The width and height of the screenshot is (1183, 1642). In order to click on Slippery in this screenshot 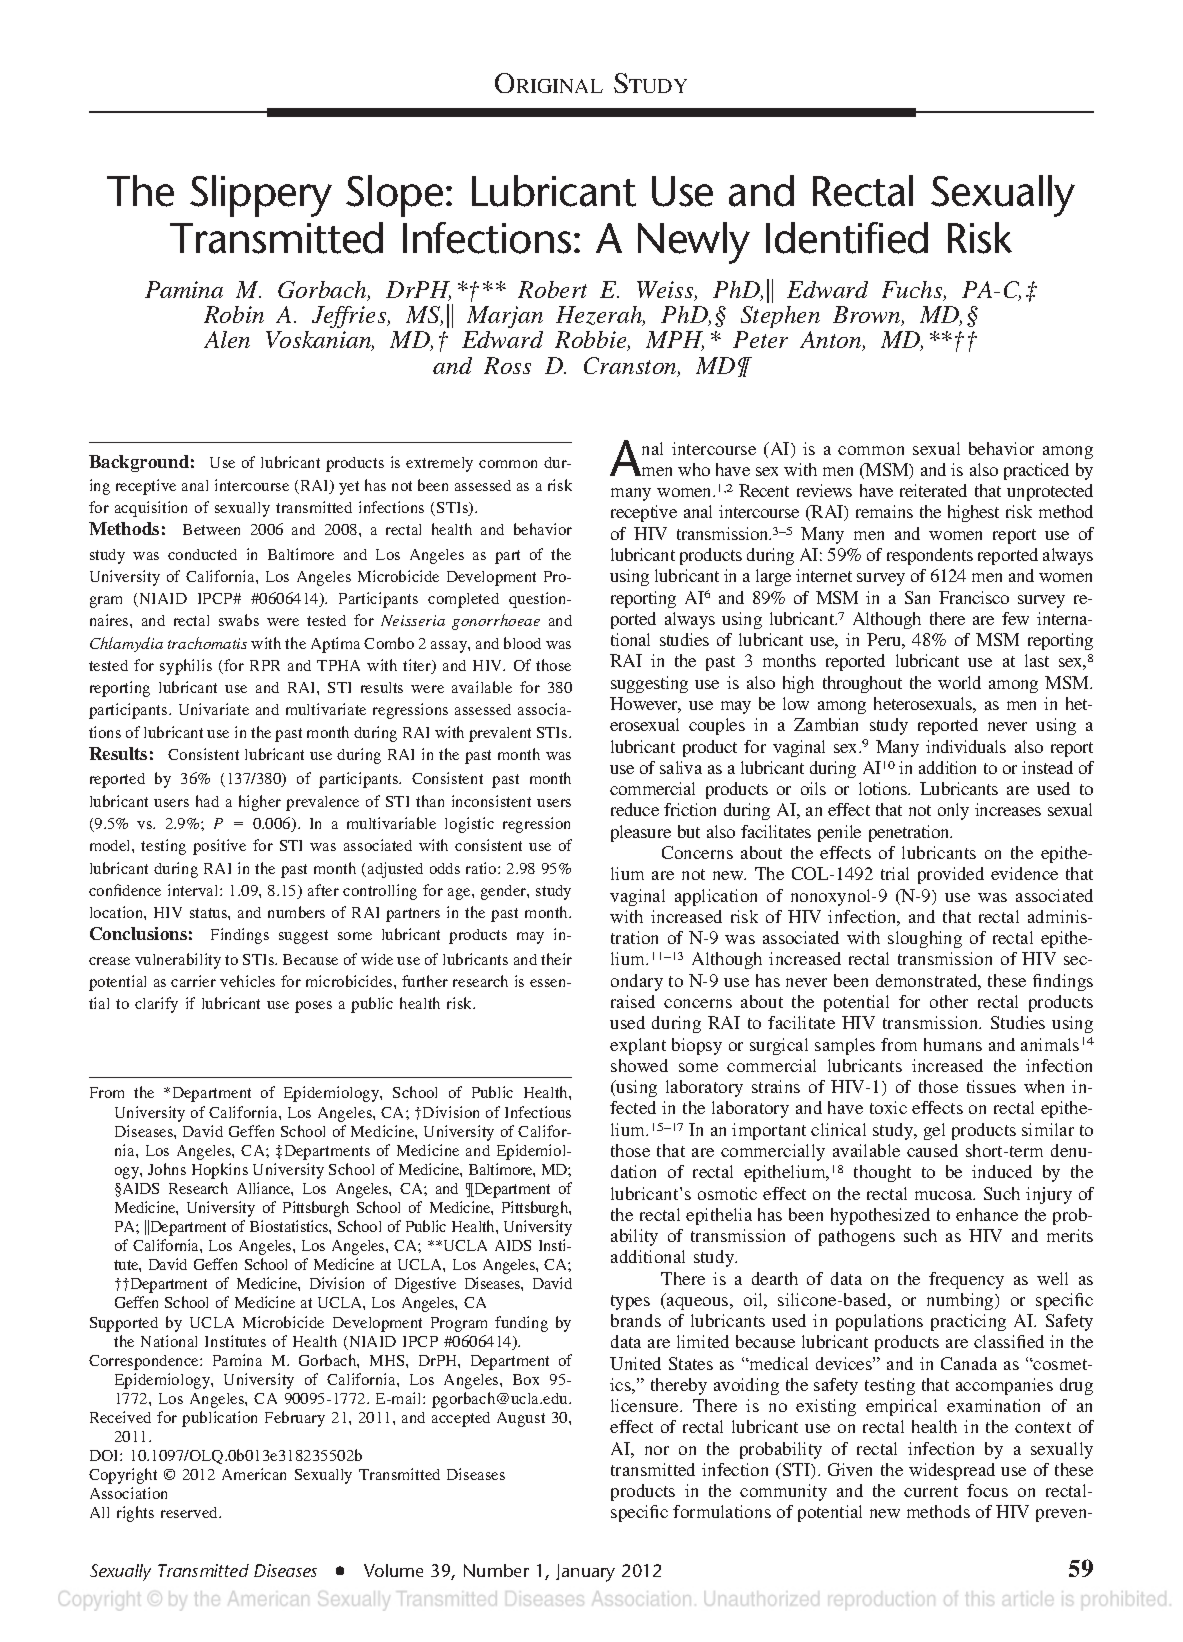, I will do `click(261, 196)`.
